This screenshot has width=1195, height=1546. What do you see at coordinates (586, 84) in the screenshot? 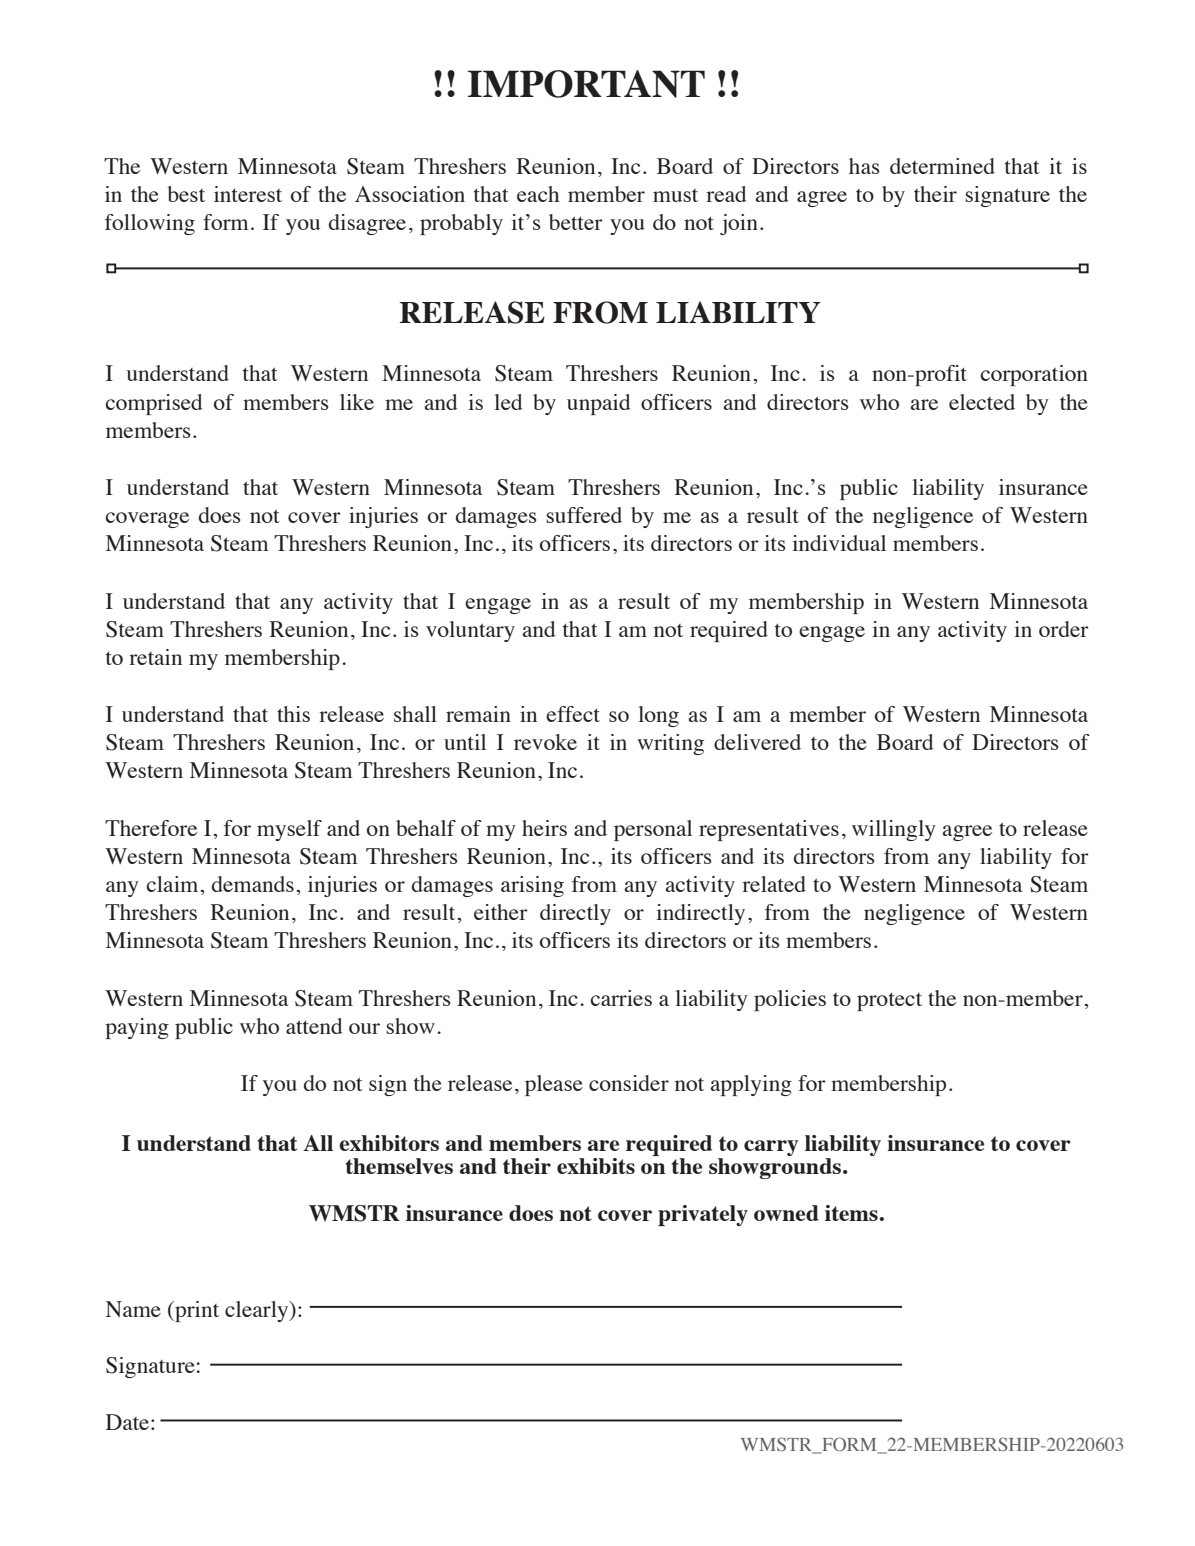
I see `IMPORTANT` at bounding box center [586, 84].
